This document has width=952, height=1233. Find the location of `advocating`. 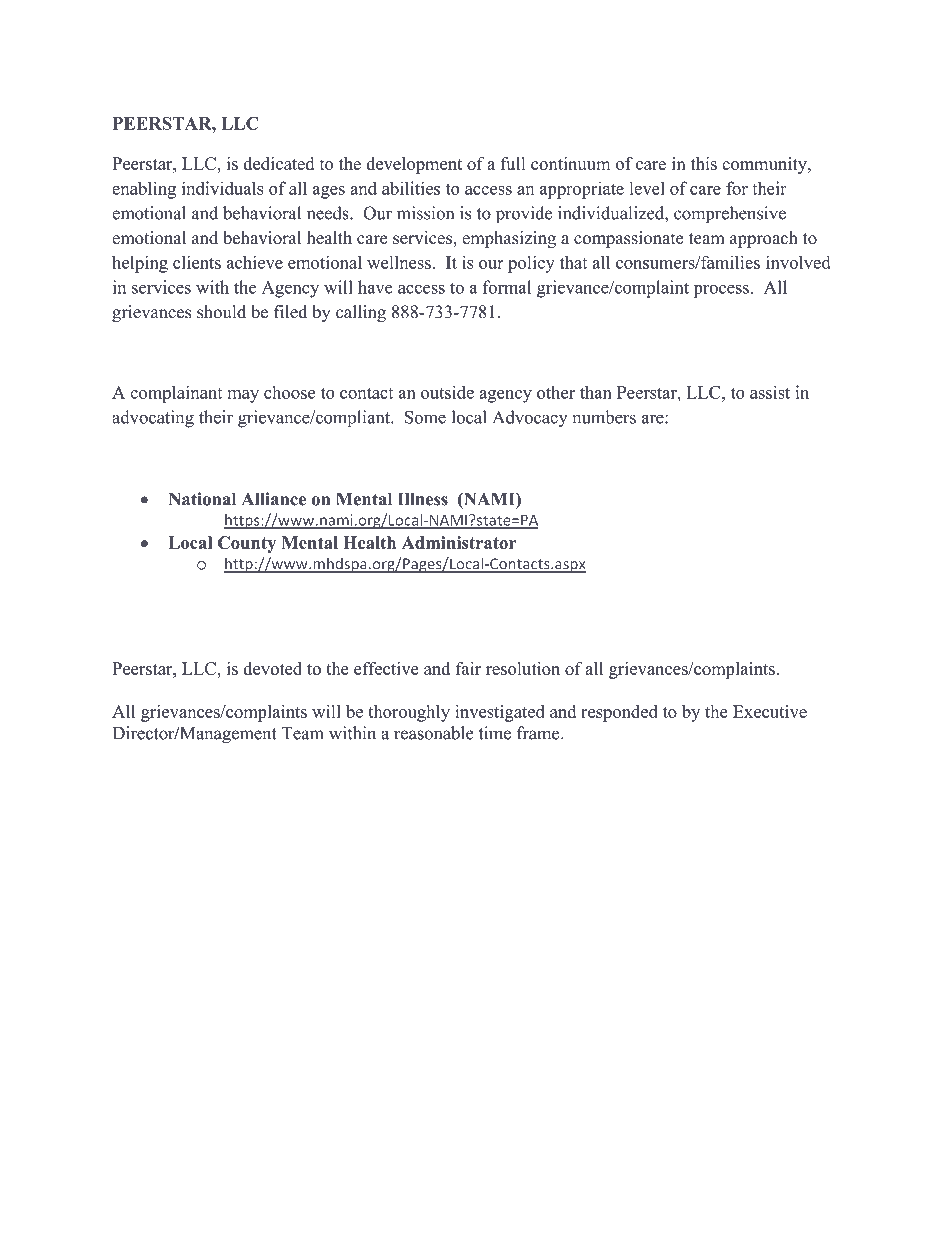

advocating is located at coordinates (153, 419).
